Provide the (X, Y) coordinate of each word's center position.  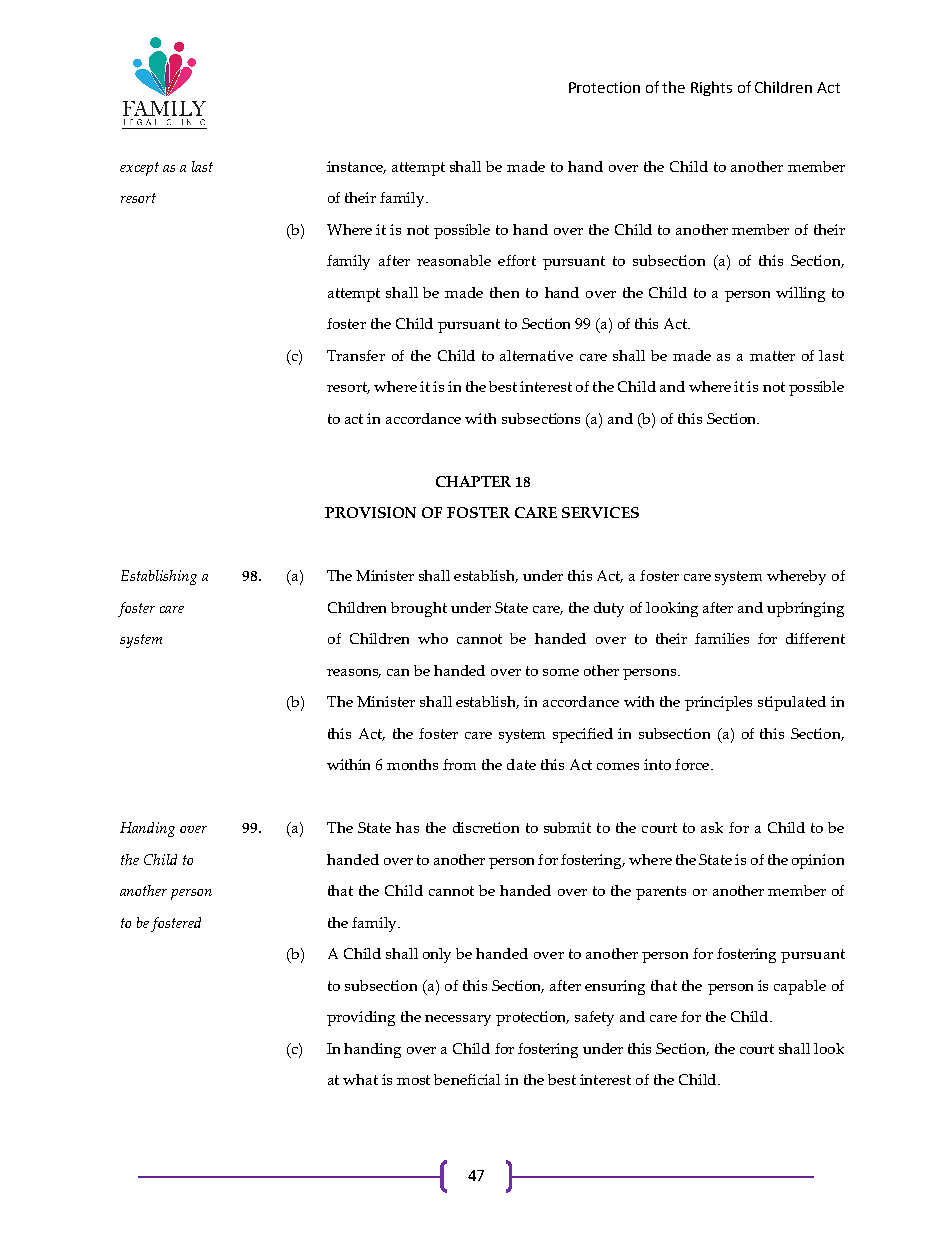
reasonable (454, 260)
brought (419, 609)
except (139, 169)
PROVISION (370, 512)
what (360, 1079)
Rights (711, 88)
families (722, 638)
